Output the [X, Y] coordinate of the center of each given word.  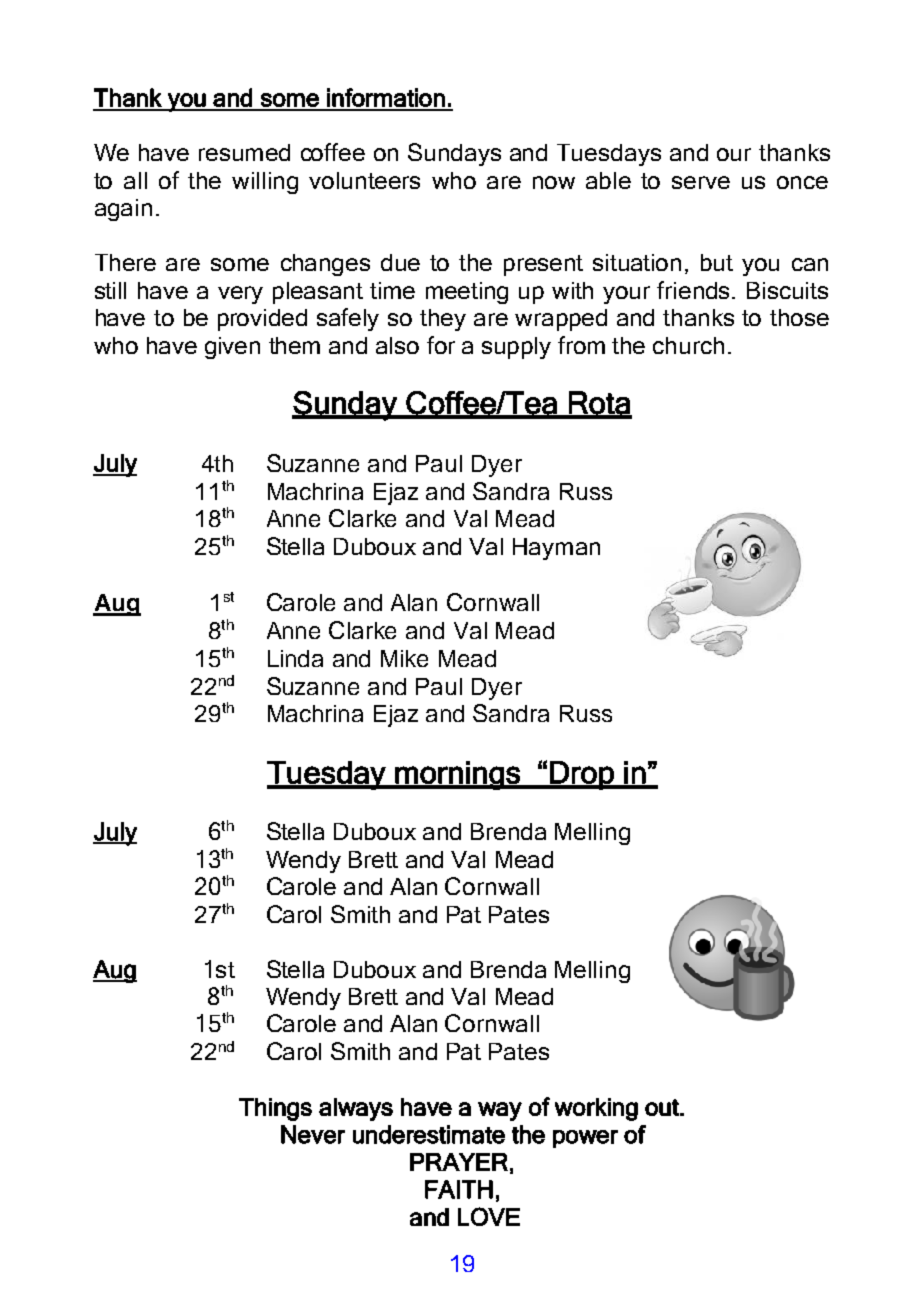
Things [275, 1109]
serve [701, 182]
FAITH [459, 1189]
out [663, 1107]
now [554, 182]
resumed [244, 152]
